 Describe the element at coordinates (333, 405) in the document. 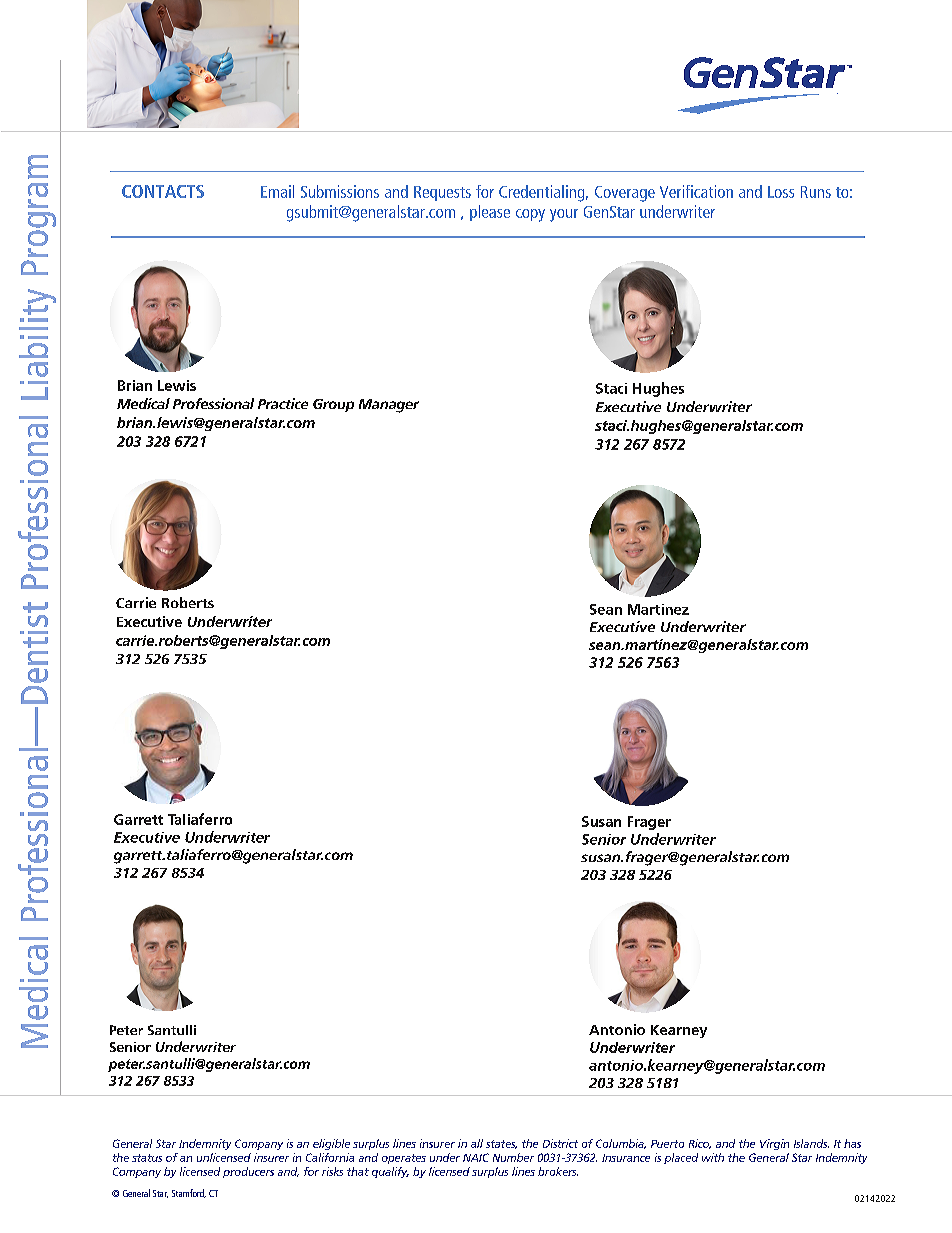

I see `Group` at that location.
